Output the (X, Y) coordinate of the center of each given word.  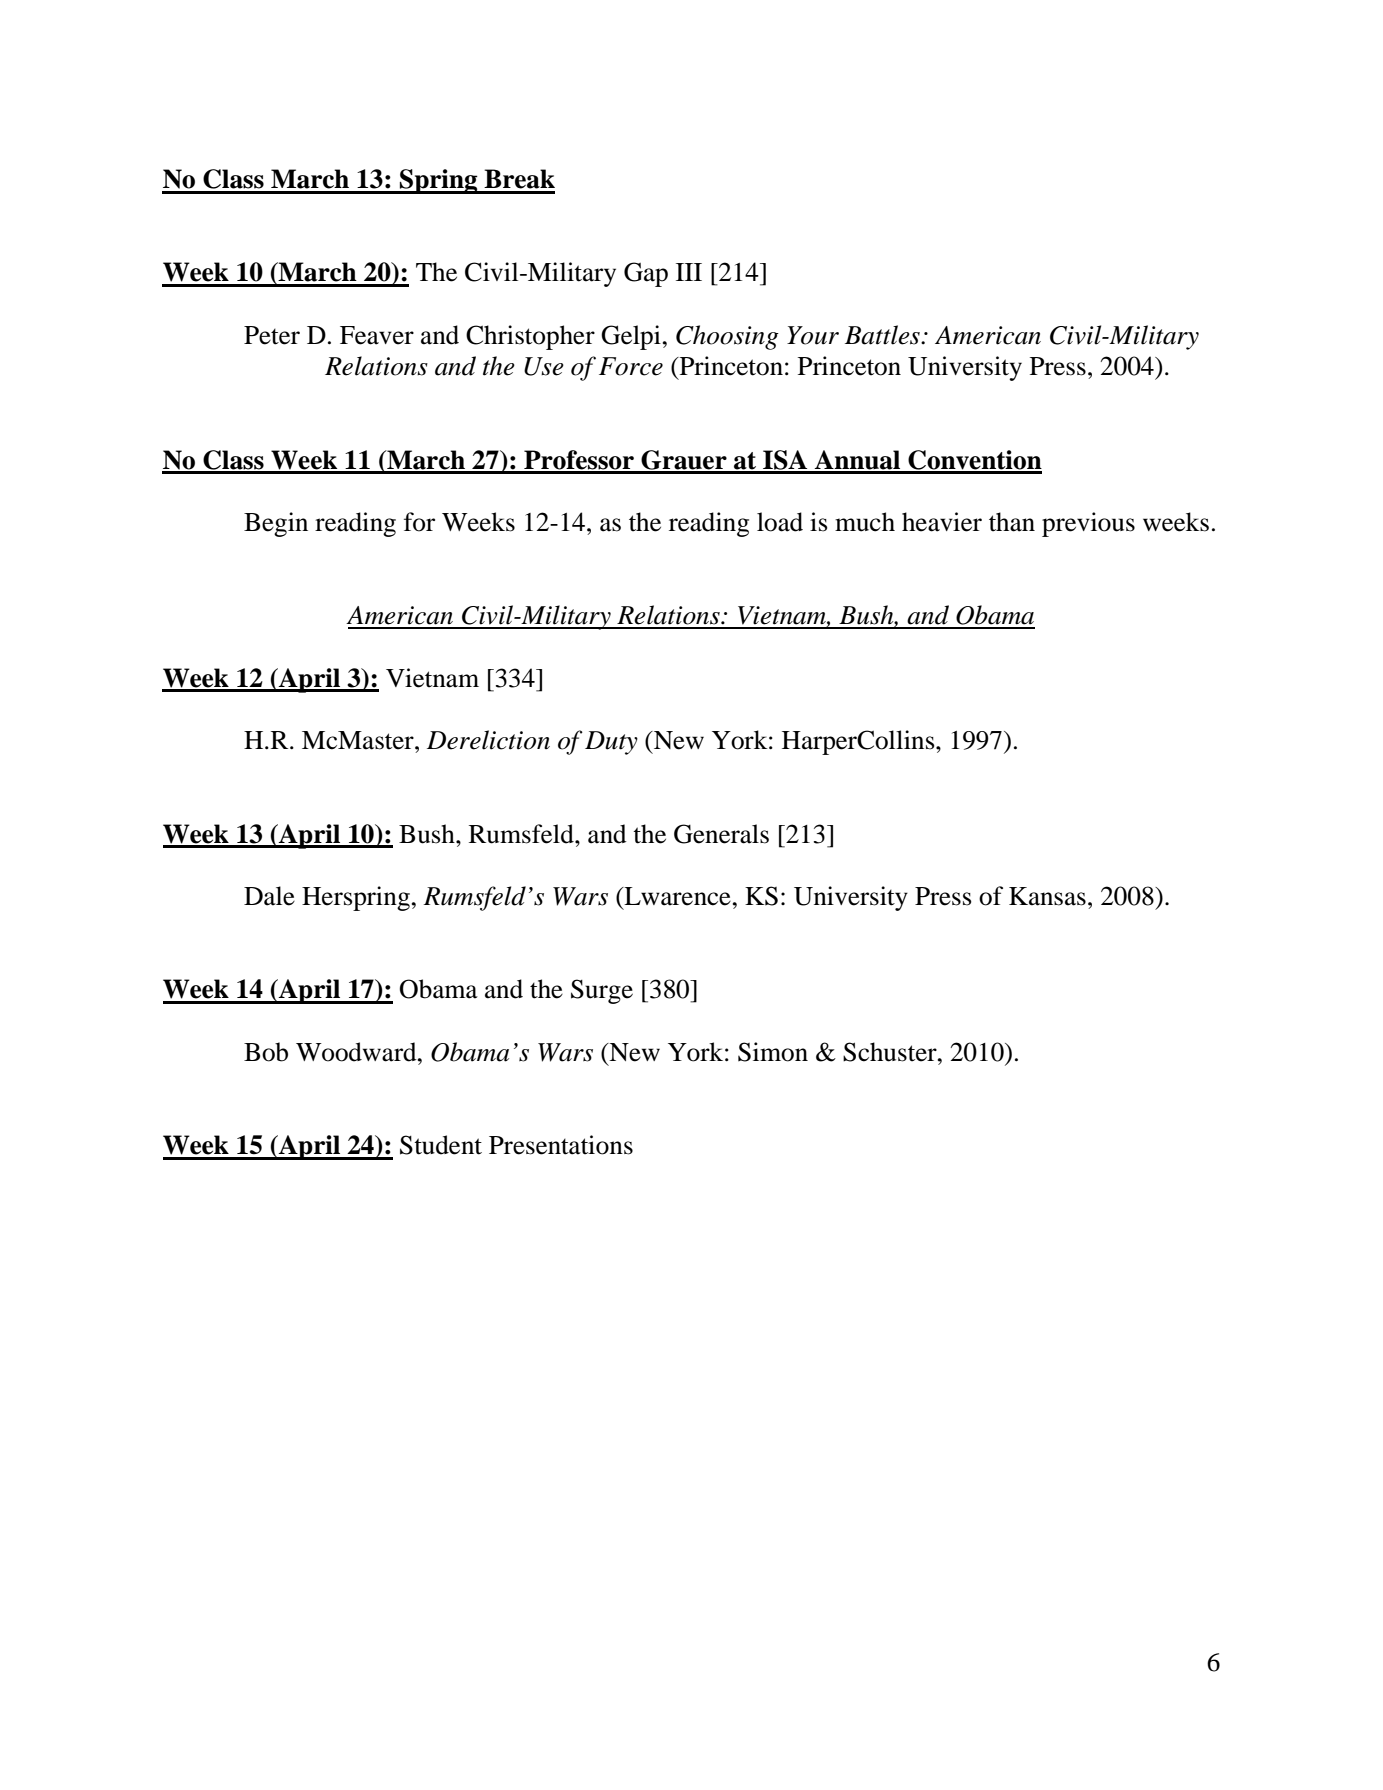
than (1012, 522)
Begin (276, 524)
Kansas (1047, 896)
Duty (611, 743)
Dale (269, 896)
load (780, 522)
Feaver (377, 335)
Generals (721, 834)
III (689, 272)
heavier (942, 522)
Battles (883, 335)
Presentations (561, 1145)
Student (441, 1145)
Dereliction (488, 740)
